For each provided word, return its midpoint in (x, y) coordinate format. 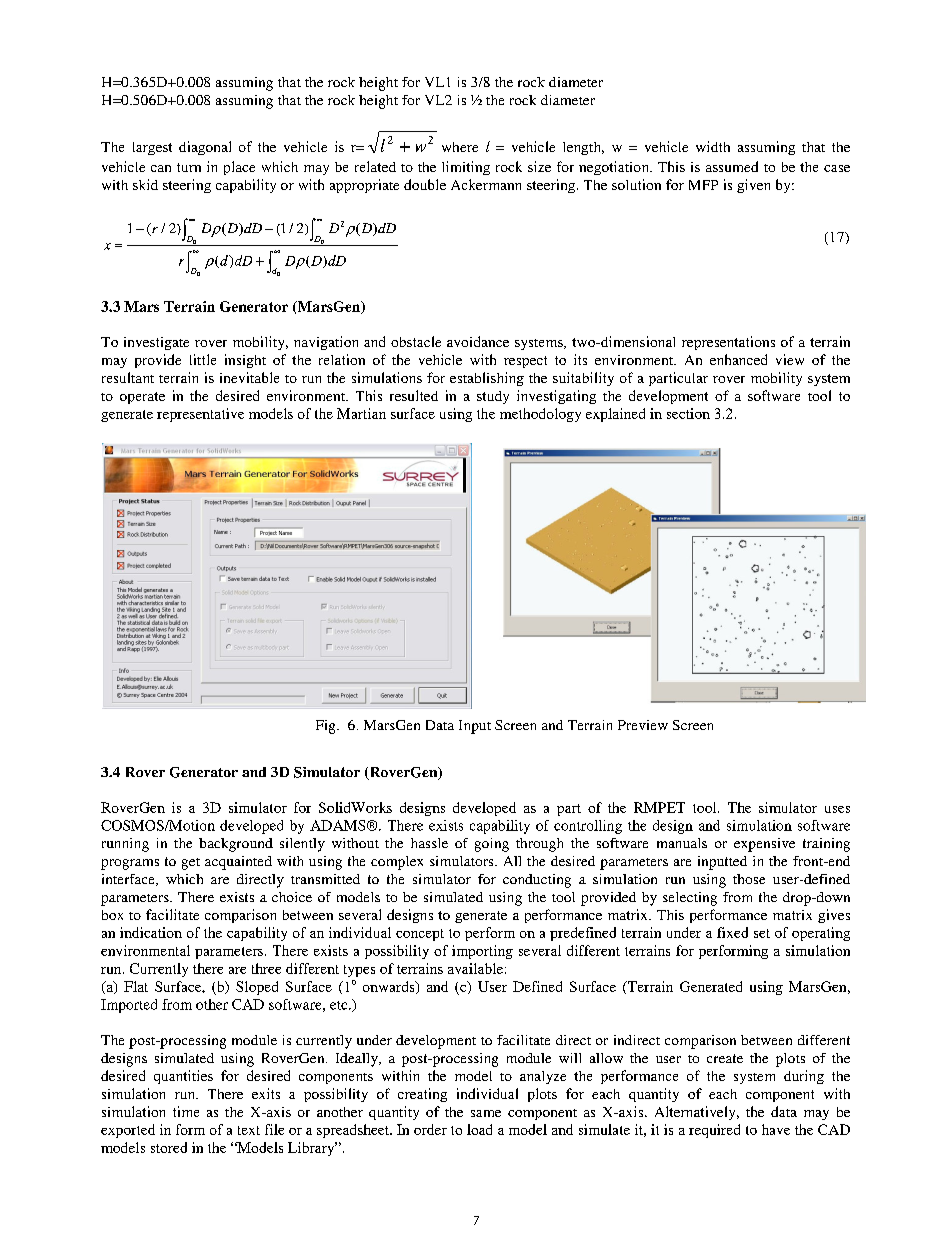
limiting (466, 168)
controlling (588, 827)
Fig (327, 727)
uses (837, 809)
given (753, 186)
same (486, 1113)
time (186, 1111)
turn (189, 167)
